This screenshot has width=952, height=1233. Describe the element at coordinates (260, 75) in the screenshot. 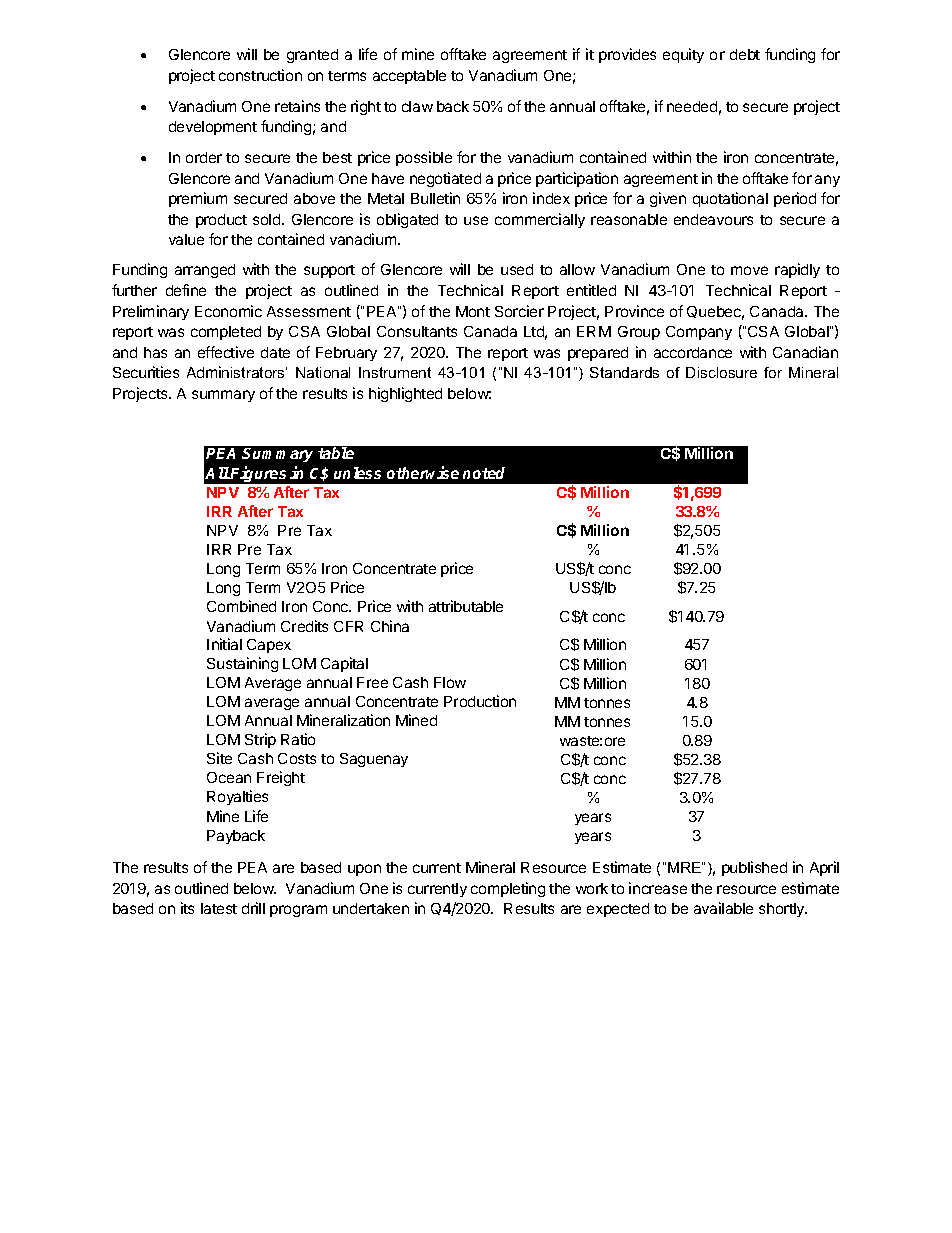

I see `construction` at that location.
